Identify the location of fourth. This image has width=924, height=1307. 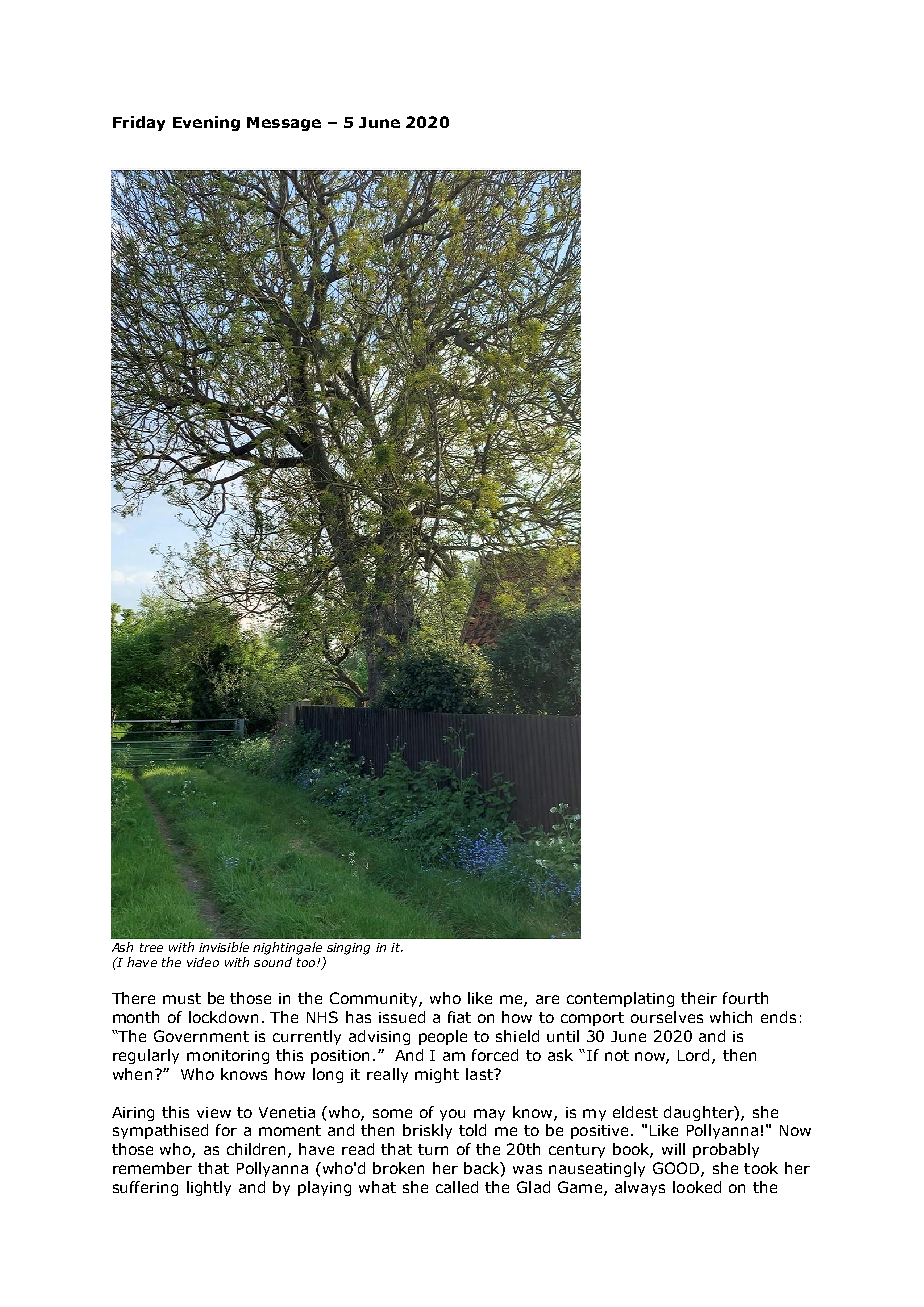
(745, 998).
